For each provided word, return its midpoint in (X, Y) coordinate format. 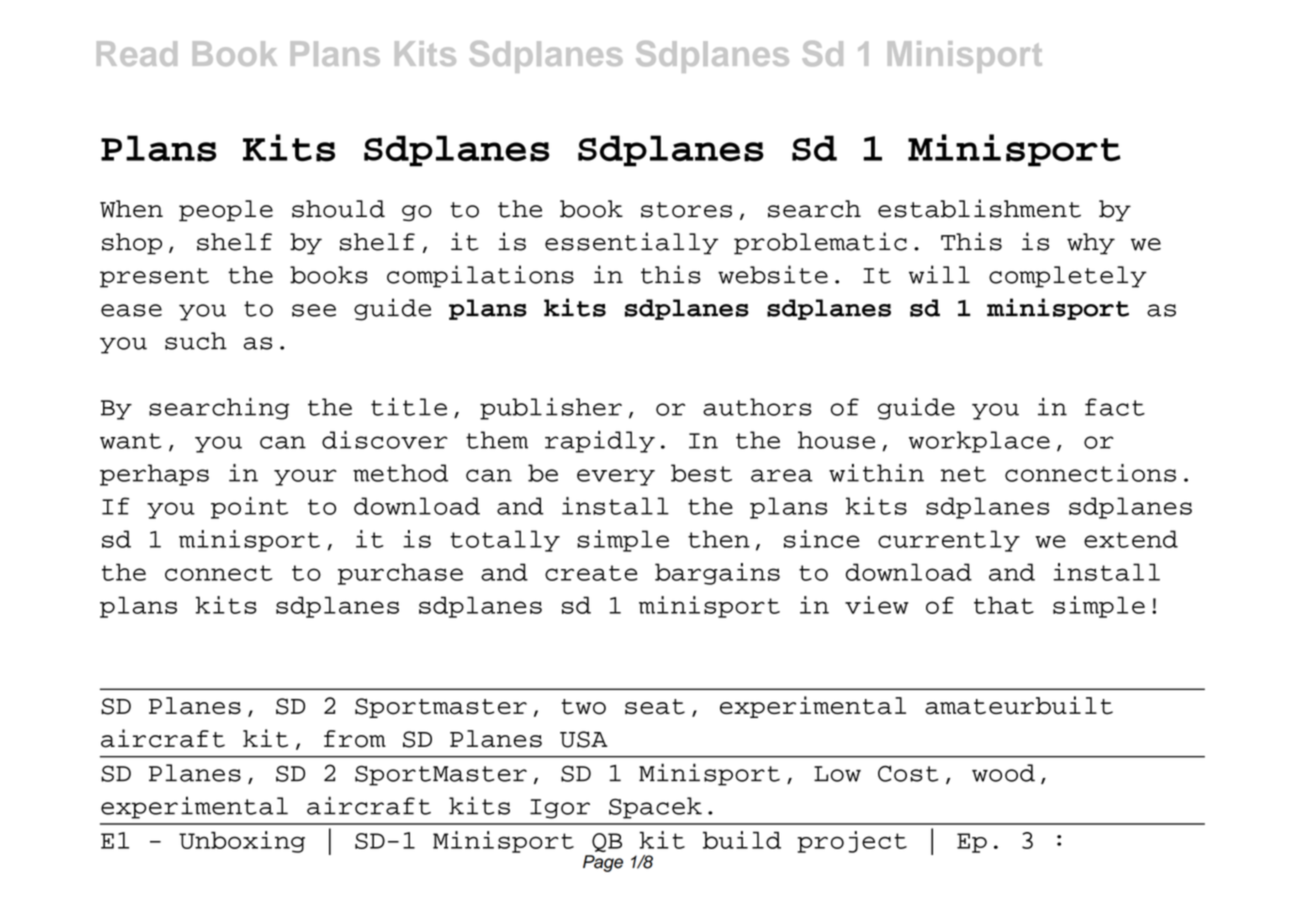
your (305, 477)
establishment (979, 208)
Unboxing (242, 842)
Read (137, 53)
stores (686, 210)
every (616, 477)
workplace (979, 442)
